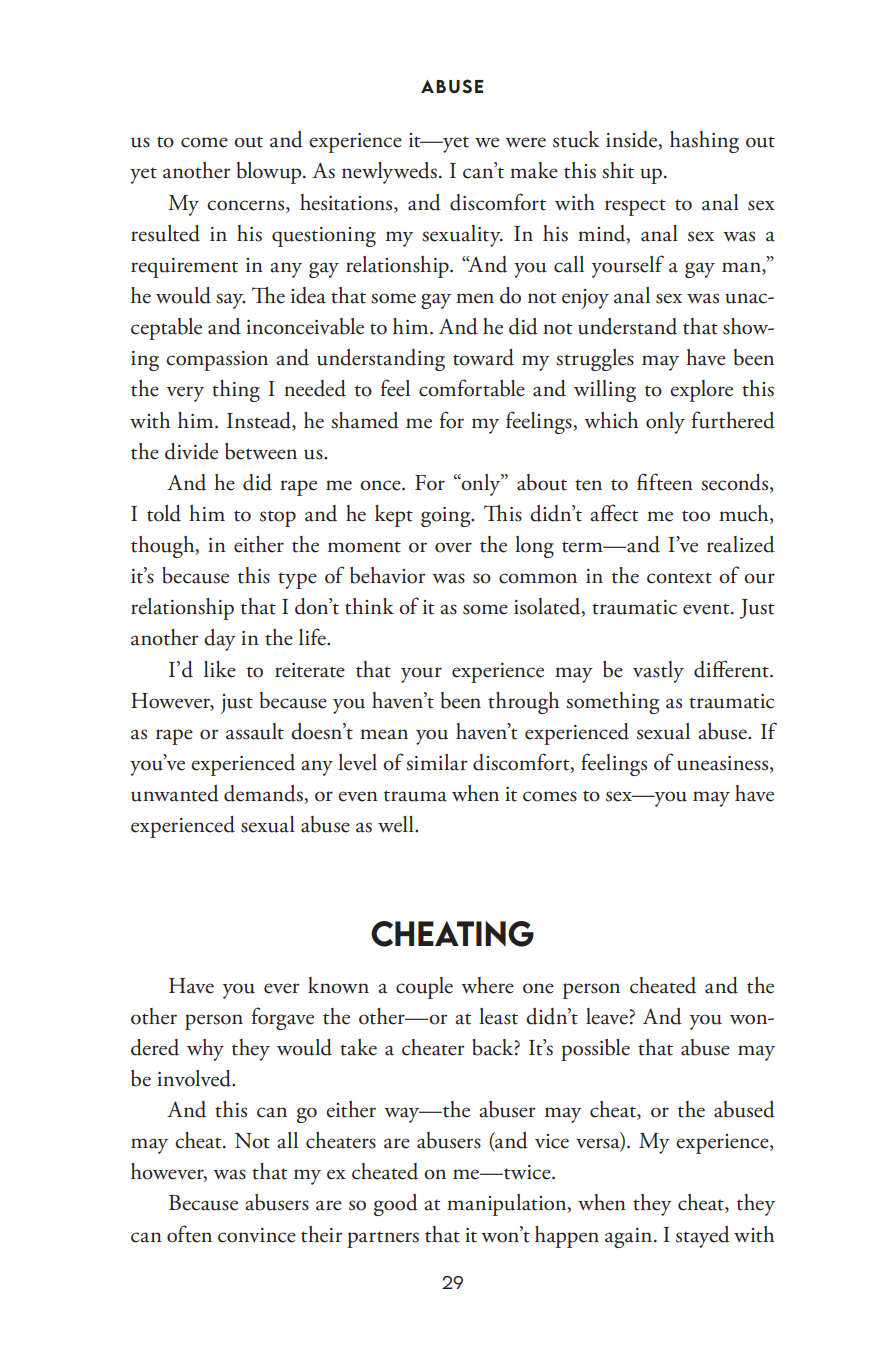  Describe the element at coordinates (447, 517) in the image. I see `going` at that location.
